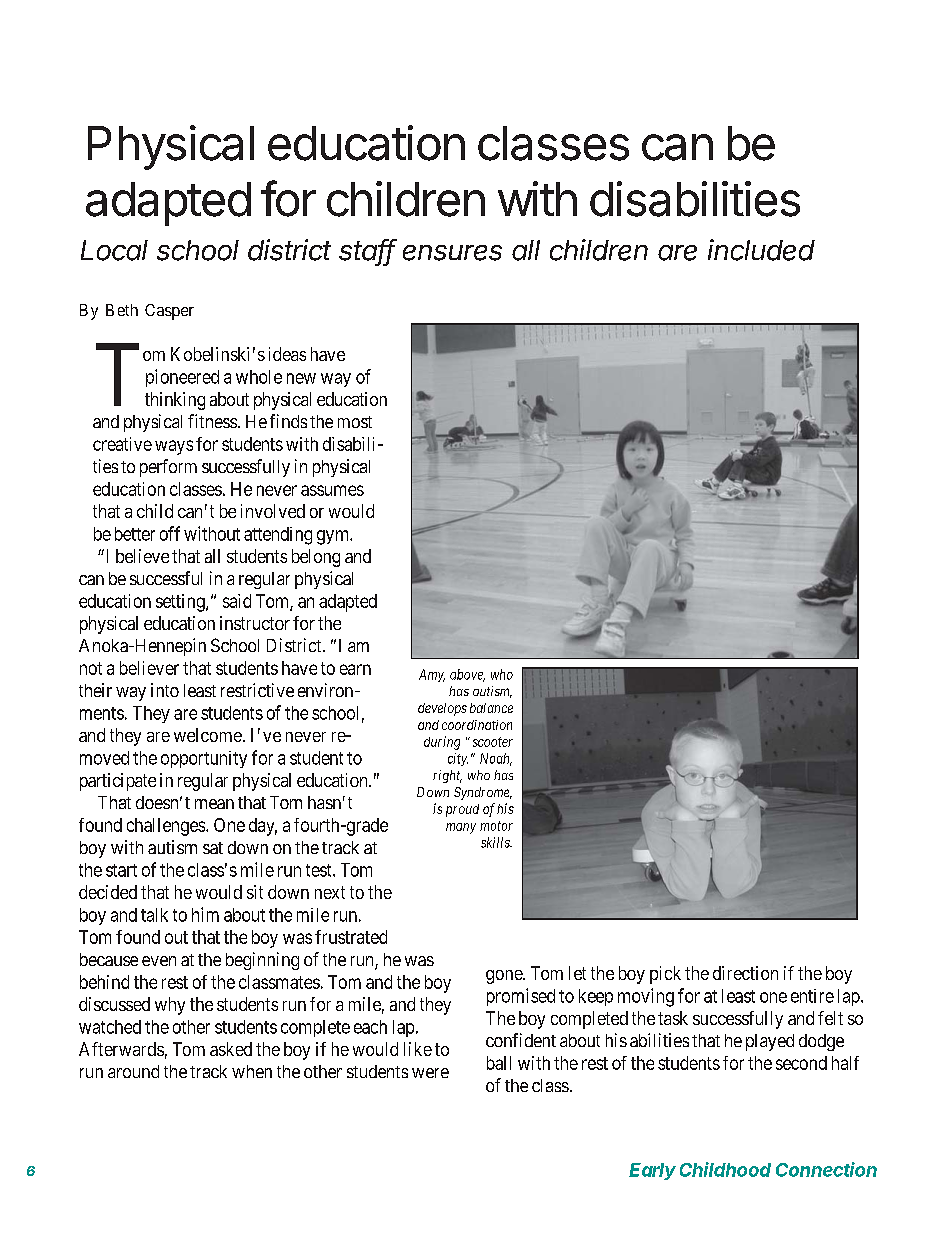 The height and width of the screenshot is (1233, 952). What do you see at coordinates (430, 1073) in the screenshot?
I see `were` at bounding box center [430, 1073].
